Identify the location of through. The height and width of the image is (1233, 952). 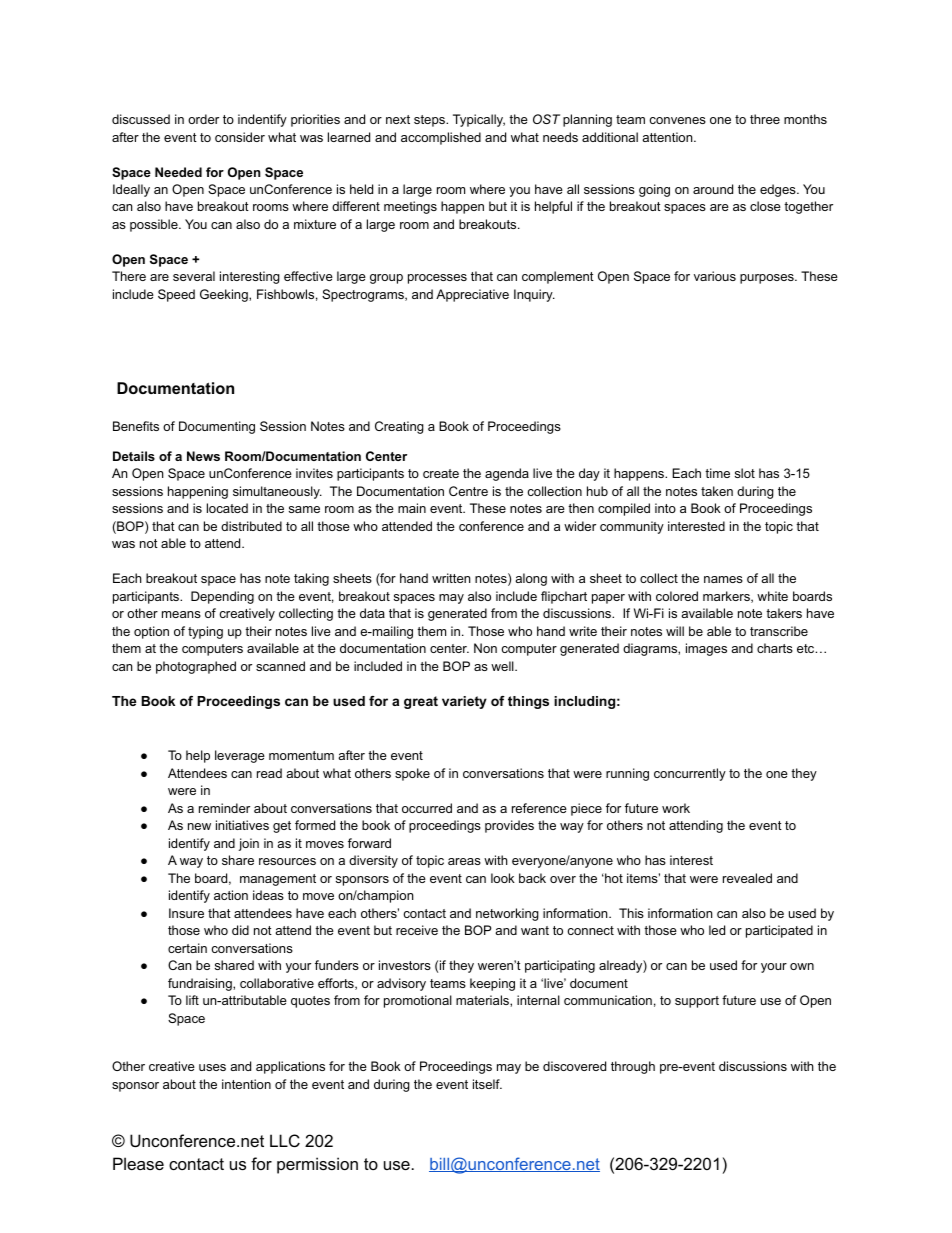
(633, 1067).
